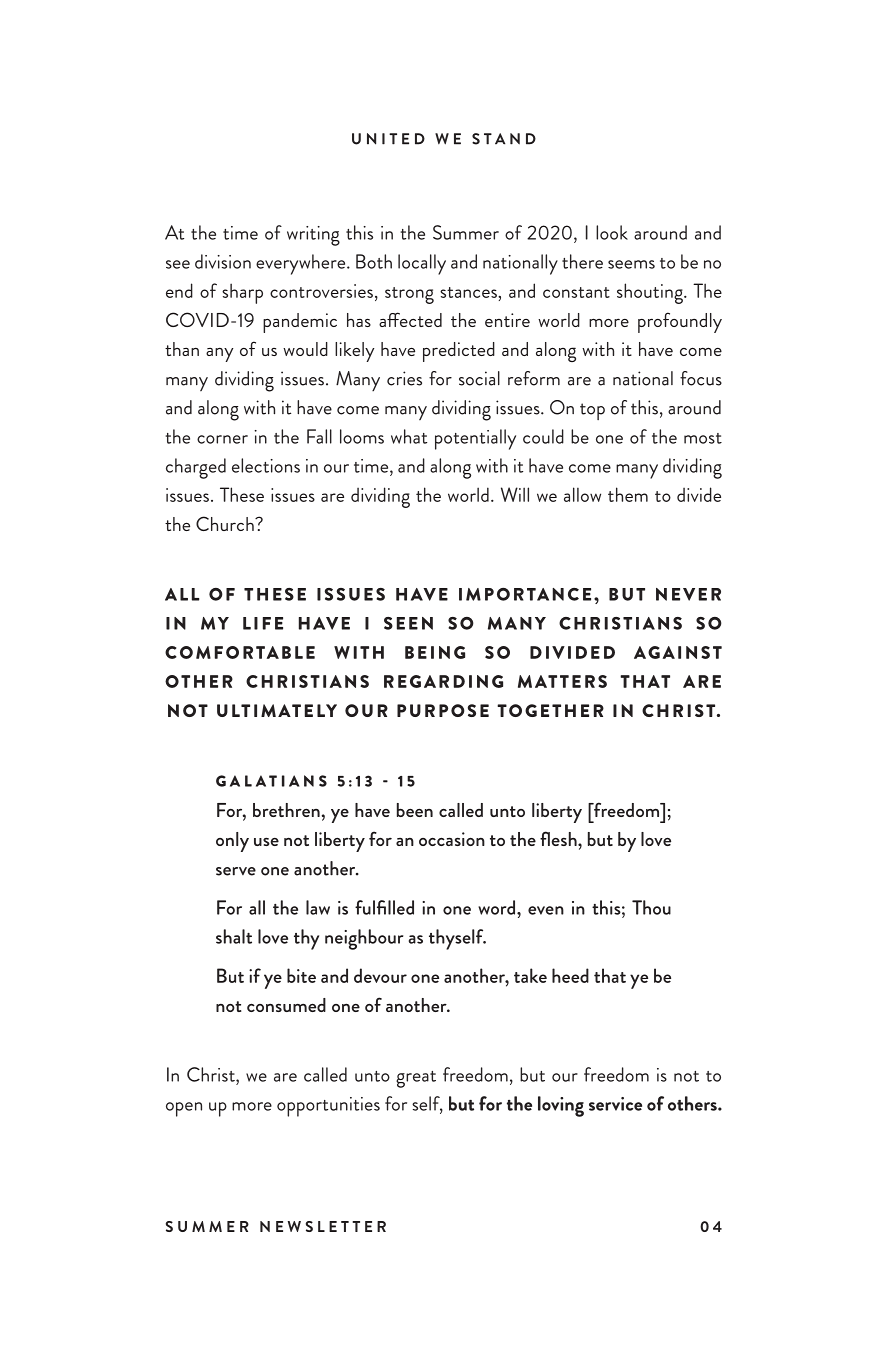 This image has width=887, height=1372. Describe the element at coordinates (409, 436) in the image. I see `what` at that location.
